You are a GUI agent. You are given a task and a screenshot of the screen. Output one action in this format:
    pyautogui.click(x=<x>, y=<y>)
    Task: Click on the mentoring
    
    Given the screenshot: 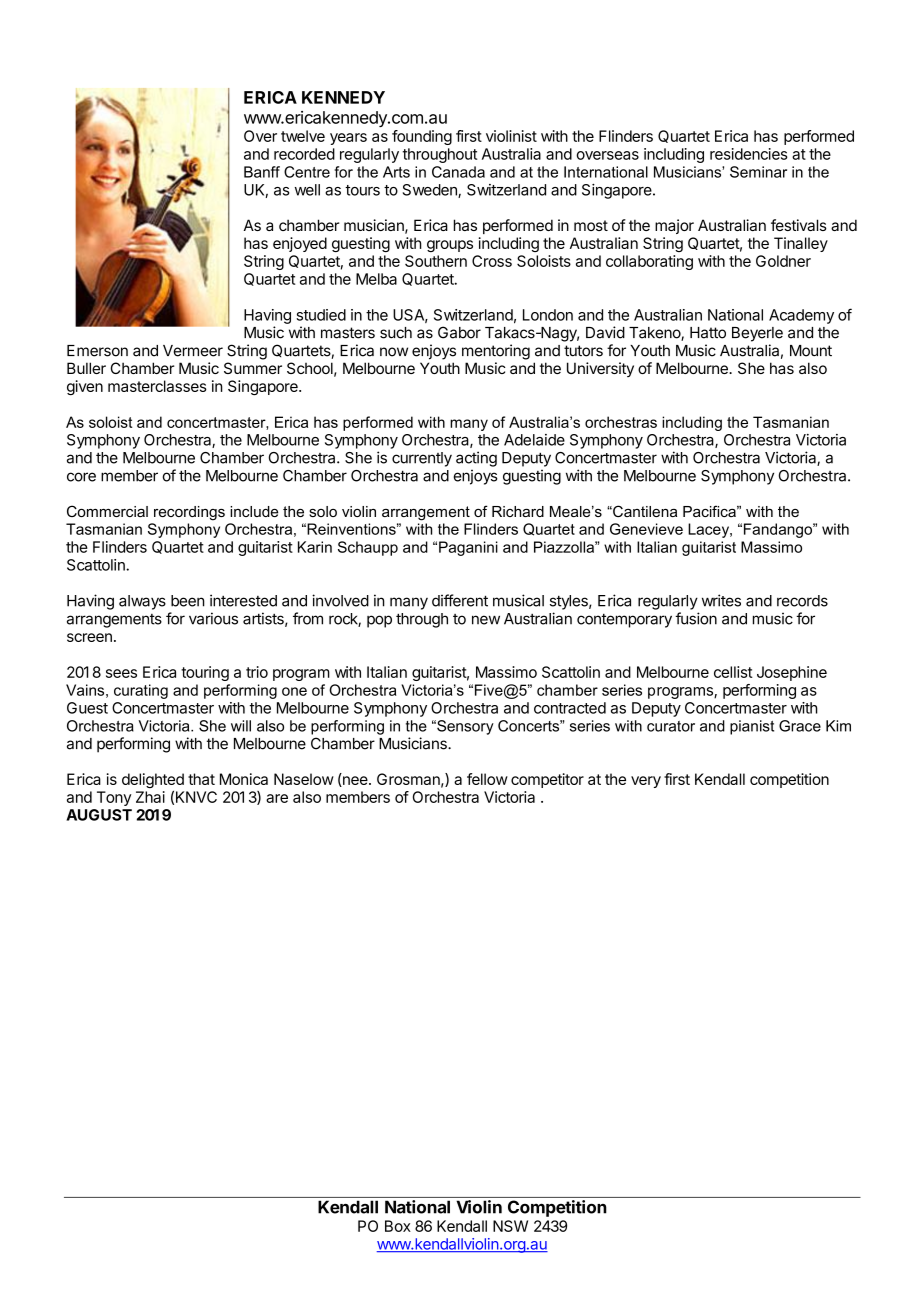 What is the action you would take?
    pyautogui.click(x=496, y=352)
